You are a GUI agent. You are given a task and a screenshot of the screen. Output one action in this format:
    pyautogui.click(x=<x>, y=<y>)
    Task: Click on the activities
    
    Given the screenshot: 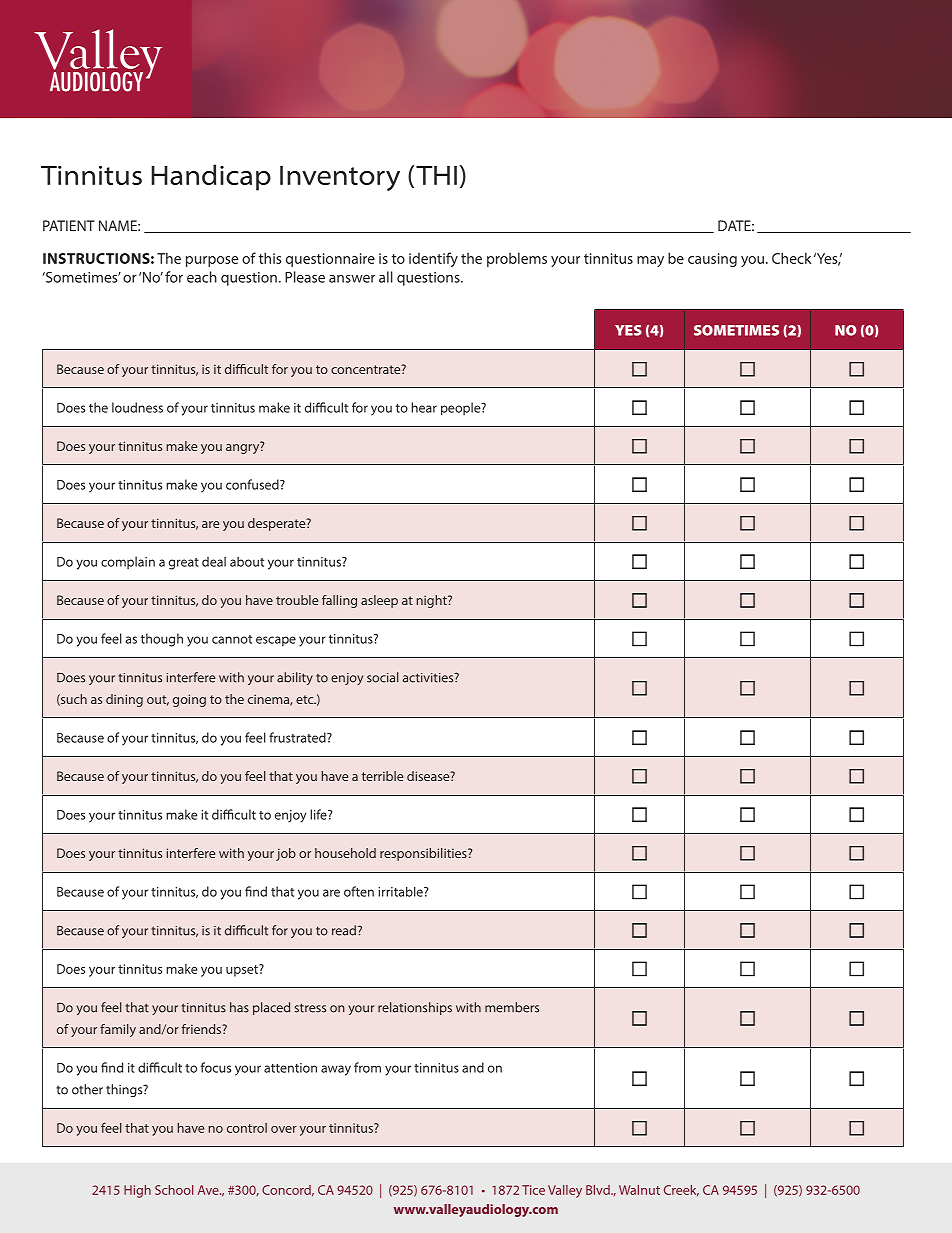 What is the action you would take?
    pyautogui.click(x=429, y=678)
